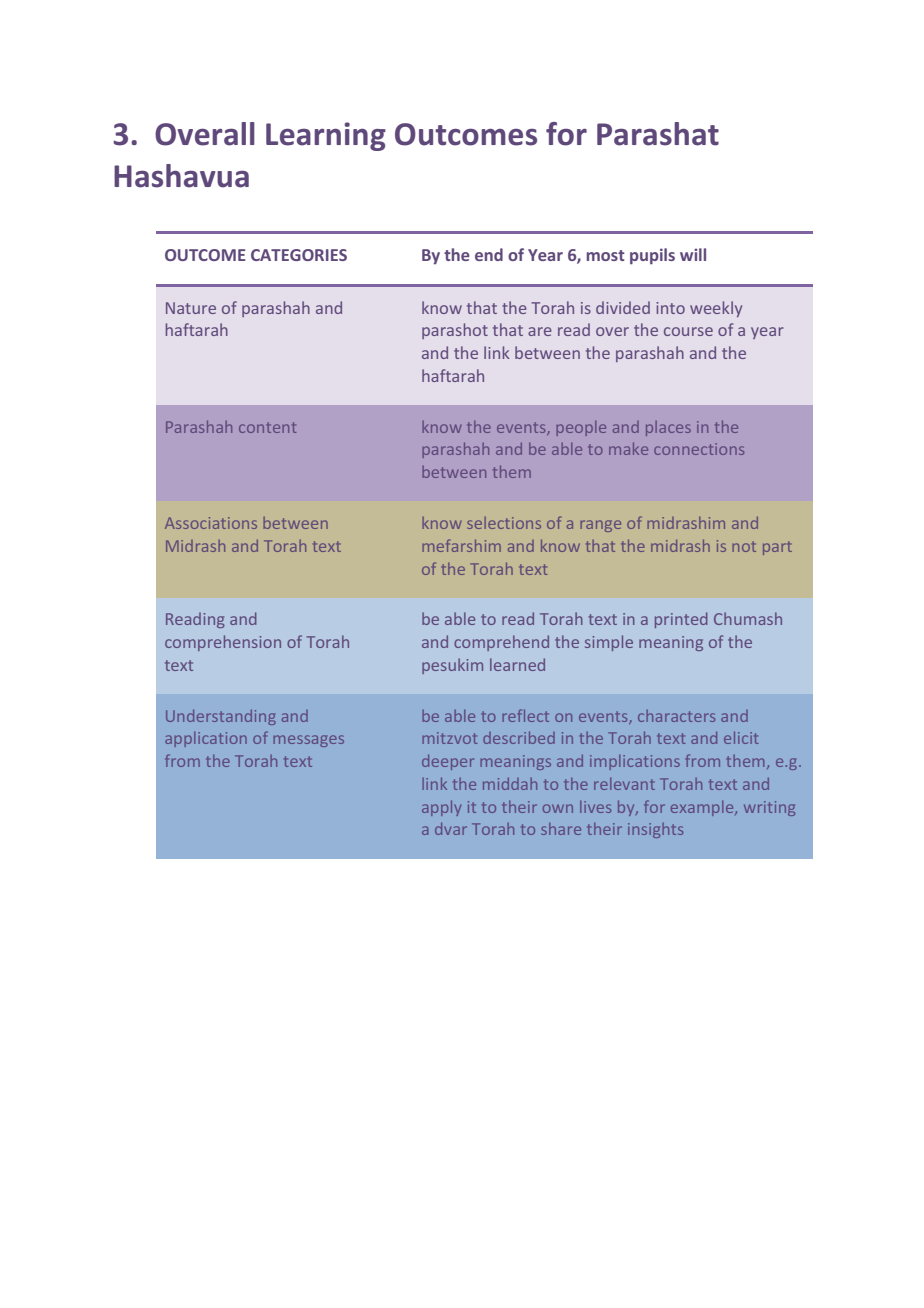  What do you see at coordinates (308, 741) in the screenshot?
I see `messages` at bounding box center [308, 741].
